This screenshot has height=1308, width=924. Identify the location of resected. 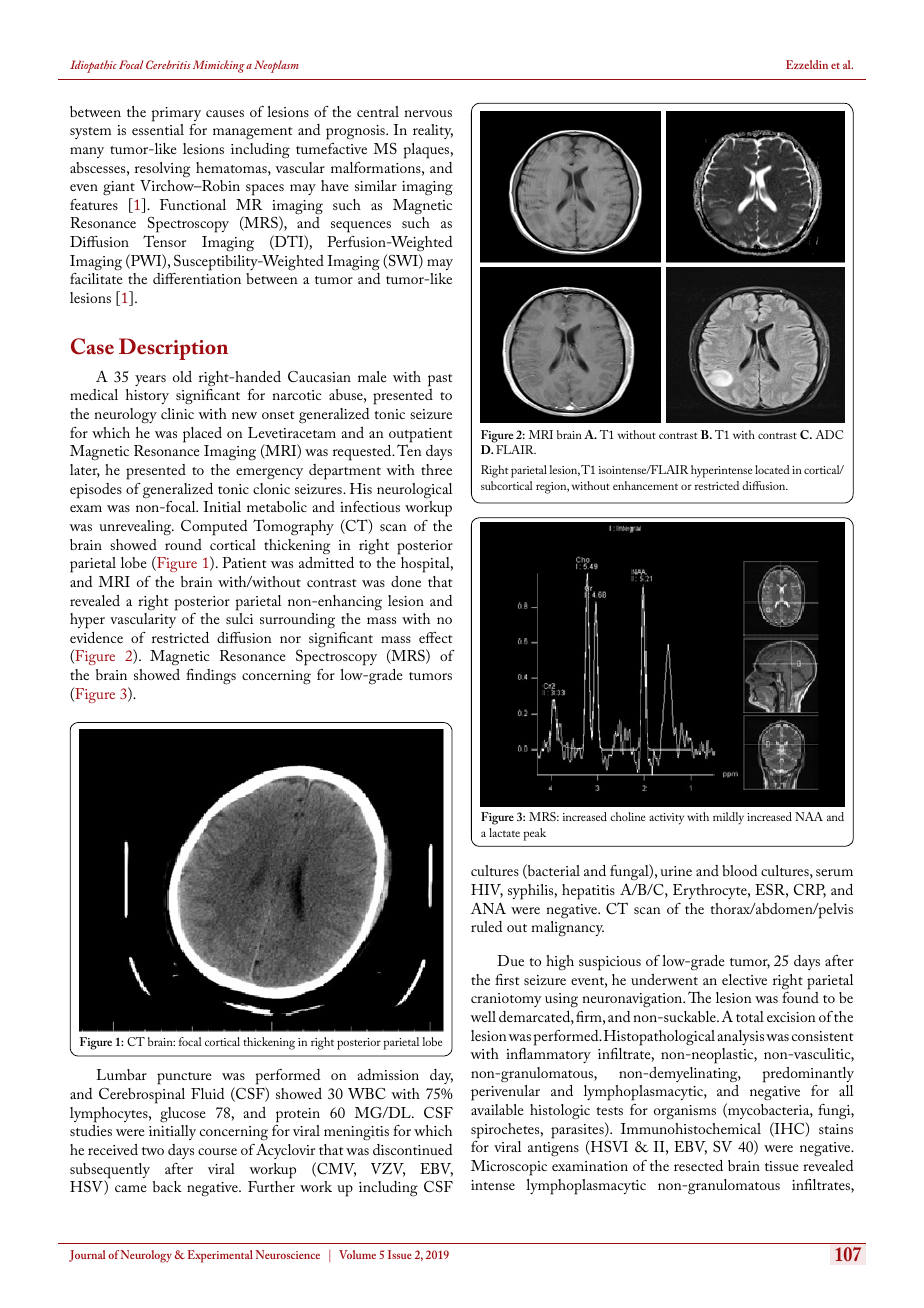
(698, 1165).
